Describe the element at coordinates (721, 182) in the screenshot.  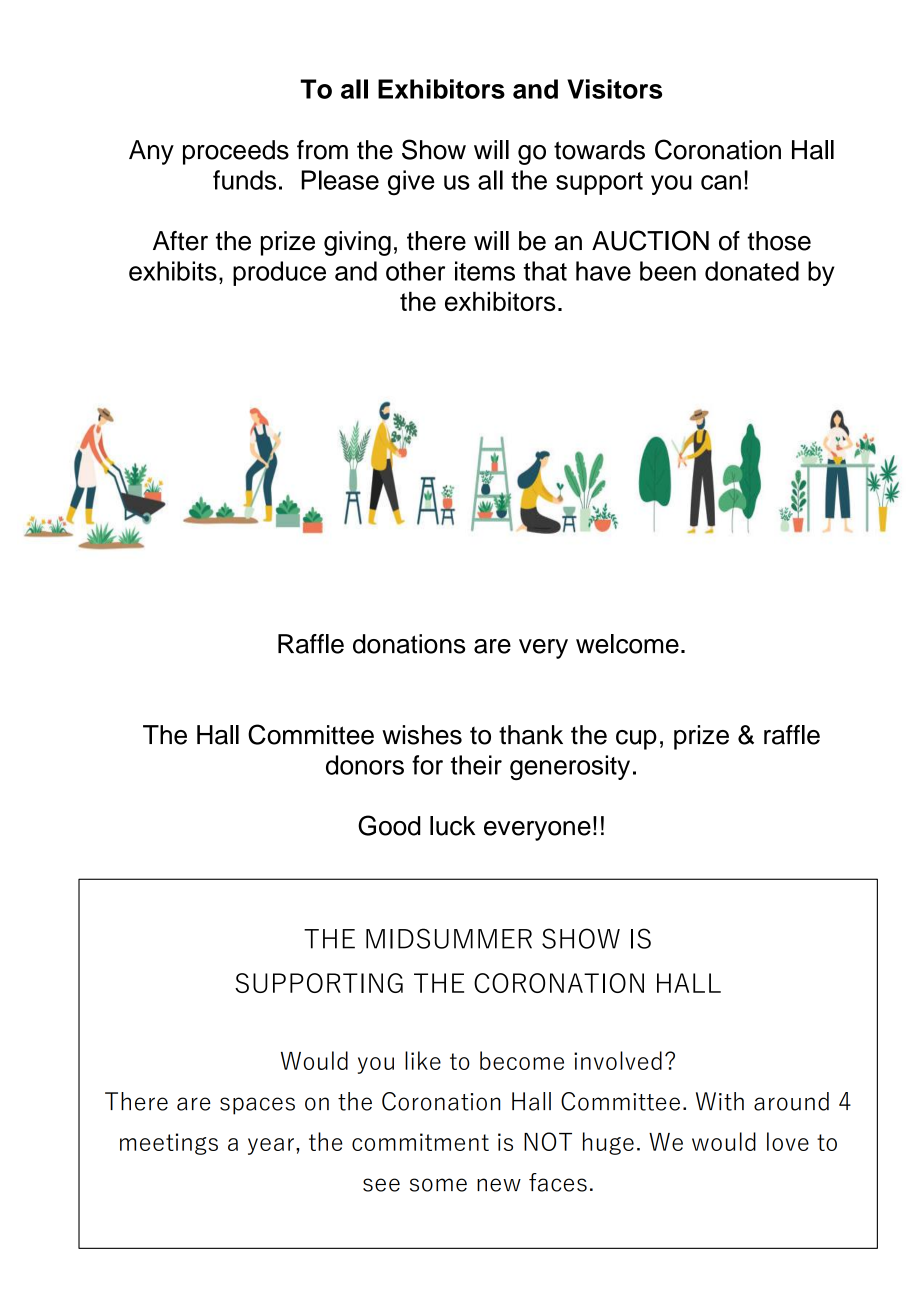
I see `can` at that location.
